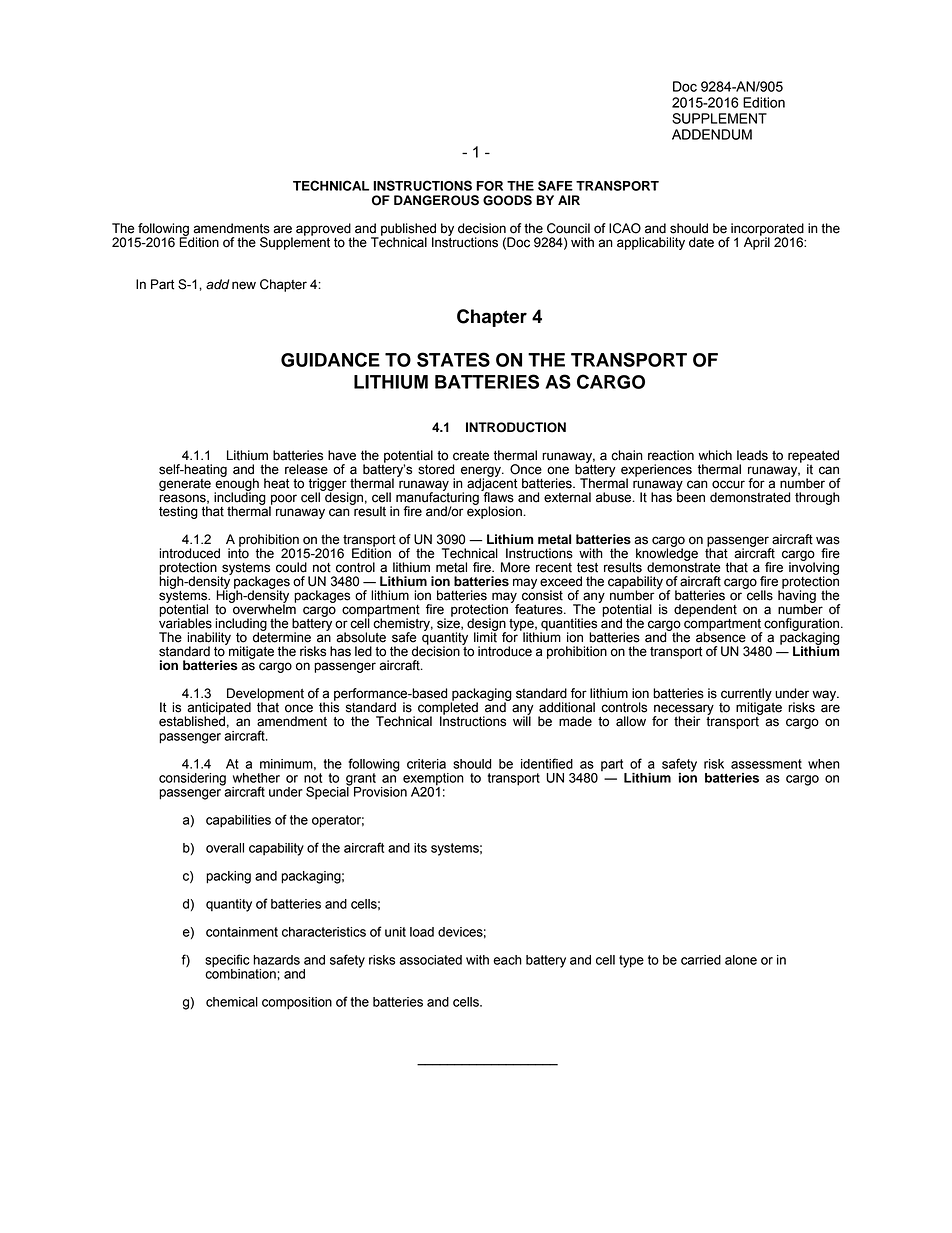 The height and width of the document is (1233, 952). I want to click on combination, so click(240, 972).
